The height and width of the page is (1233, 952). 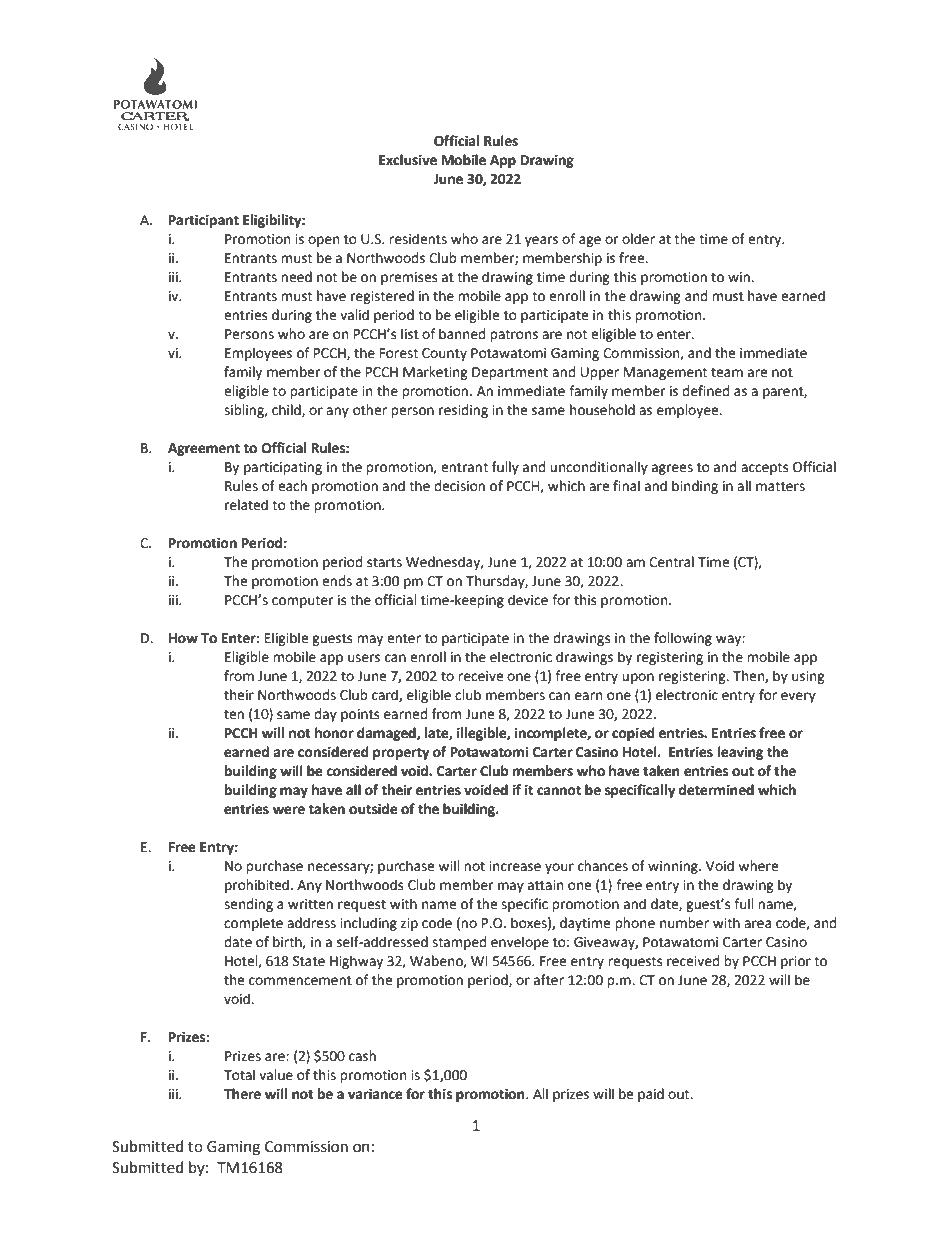 What do you see at coordinates (283, 468) in the page?
I see `participating` at bounding box center [283, 468].
